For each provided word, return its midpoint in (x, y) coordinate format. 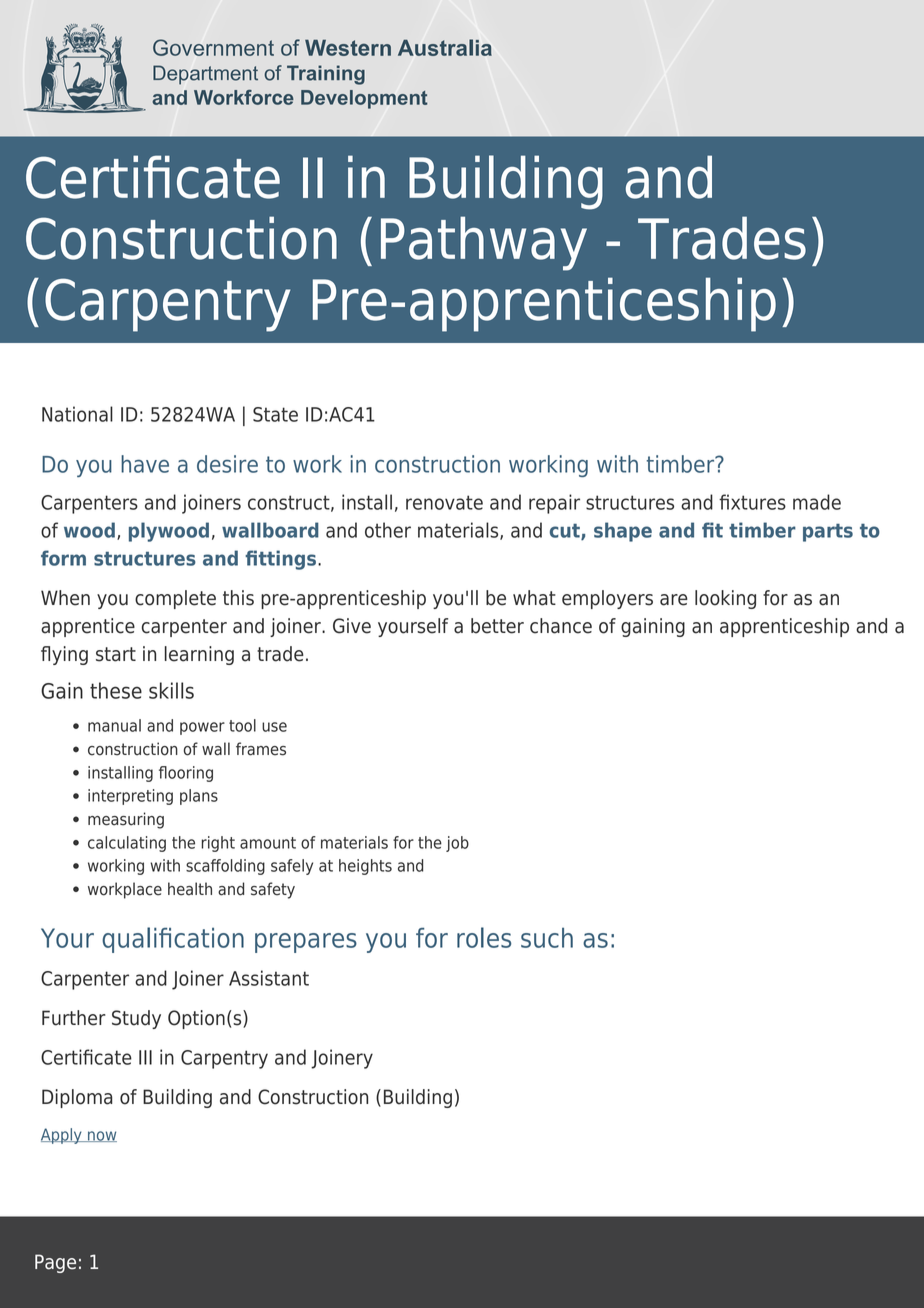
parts (828, 533)
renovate (444, 502)
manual (114, 725)
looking (725, 599)
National (77, 414)
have (145, 464)
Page (55, 1263)
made (817, 502)
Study (136, 1019)
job (457, 844)
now (101, 1136)
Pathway (484, 243)
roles (484, 937)
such (547, 938)
